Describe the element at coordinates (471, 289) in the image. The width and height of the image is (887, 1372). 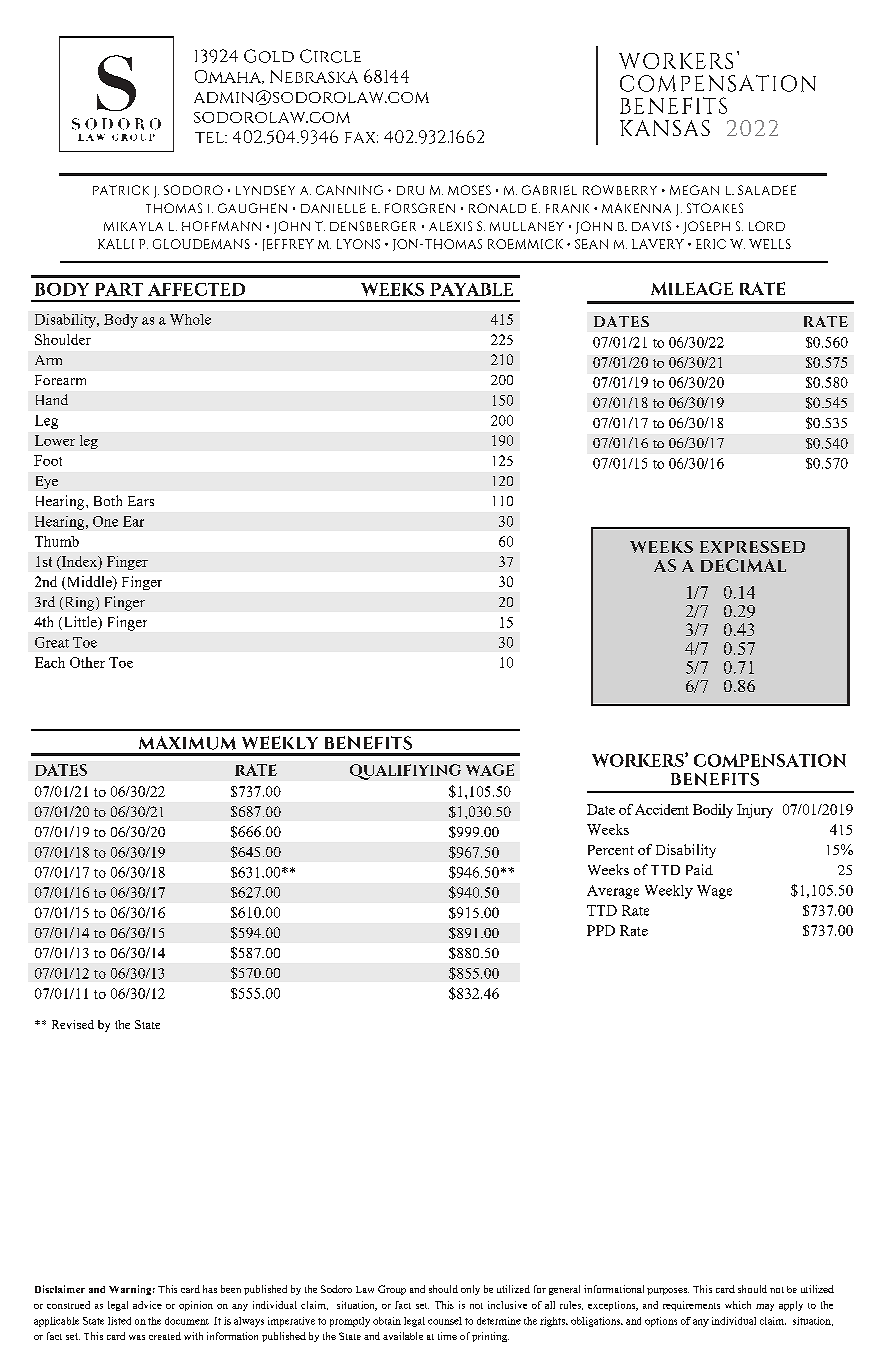
I see `PAYABLE` at that location.
